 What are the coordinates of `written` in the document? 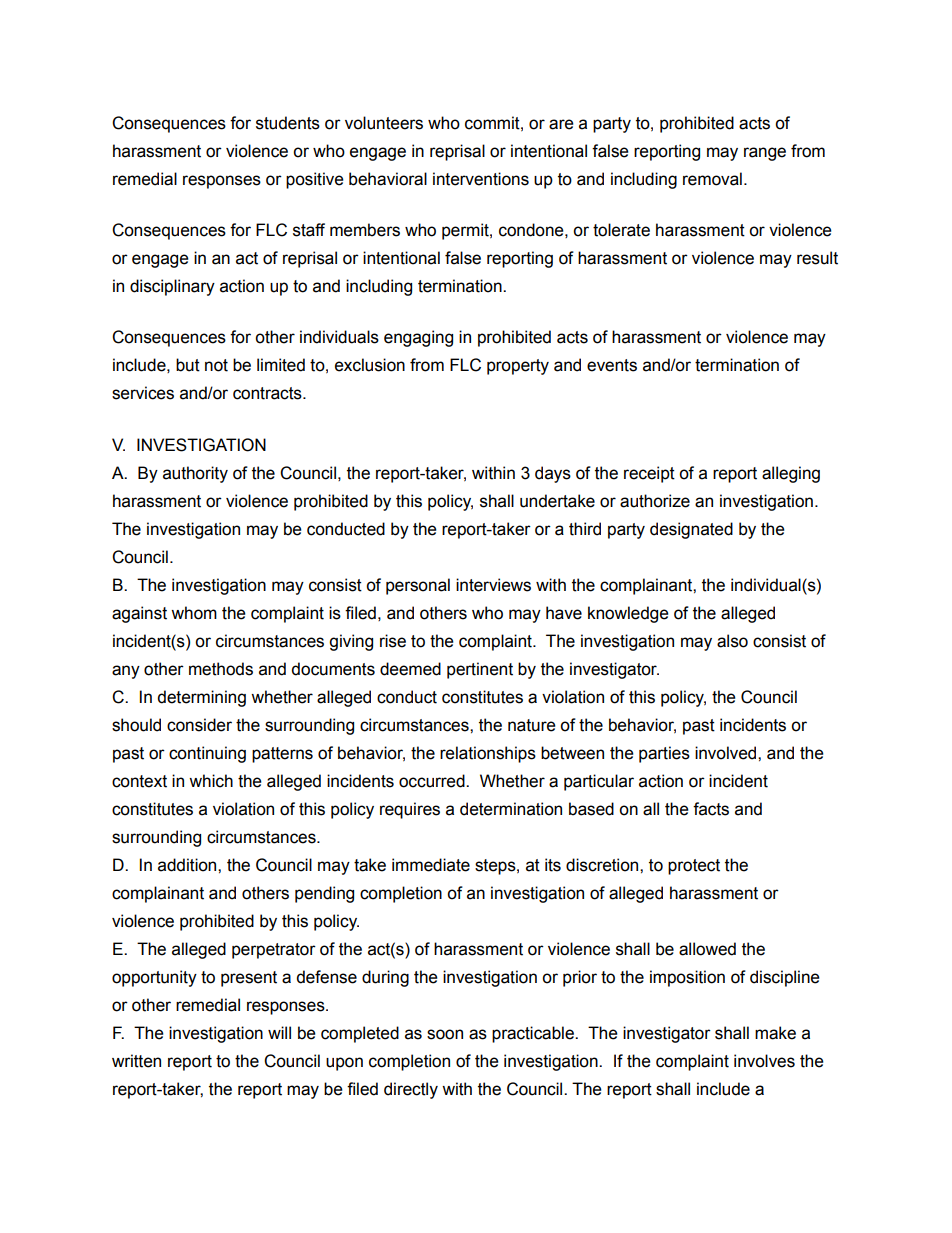 It's located at (136, 1061).
